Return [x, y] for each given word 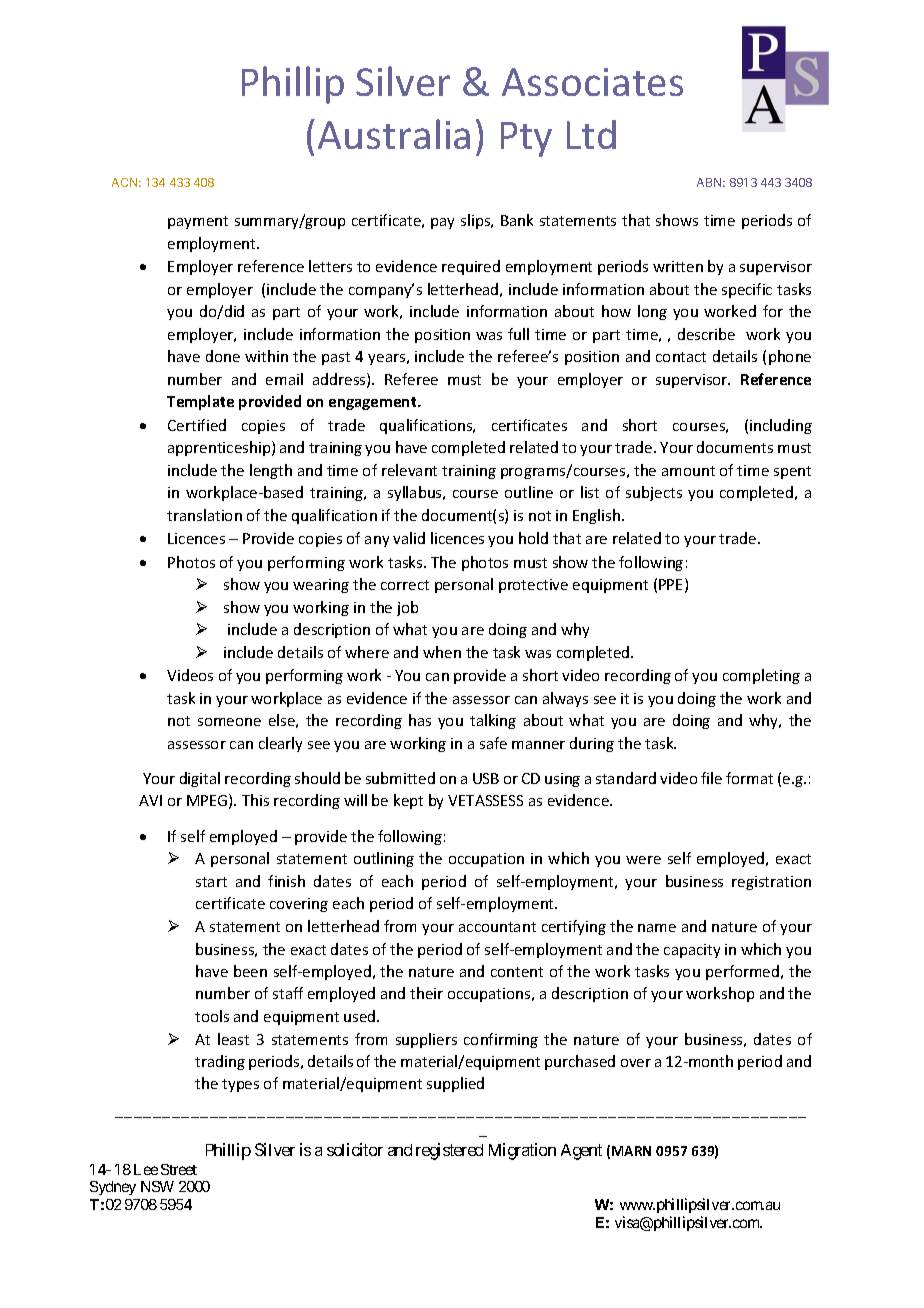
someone [229, 722]
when [442, 652]
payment [198, 222]
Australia [394, 134]
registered [449, 1151]
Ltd [591, 134]
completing [761, 676]
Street [179, 1169]
